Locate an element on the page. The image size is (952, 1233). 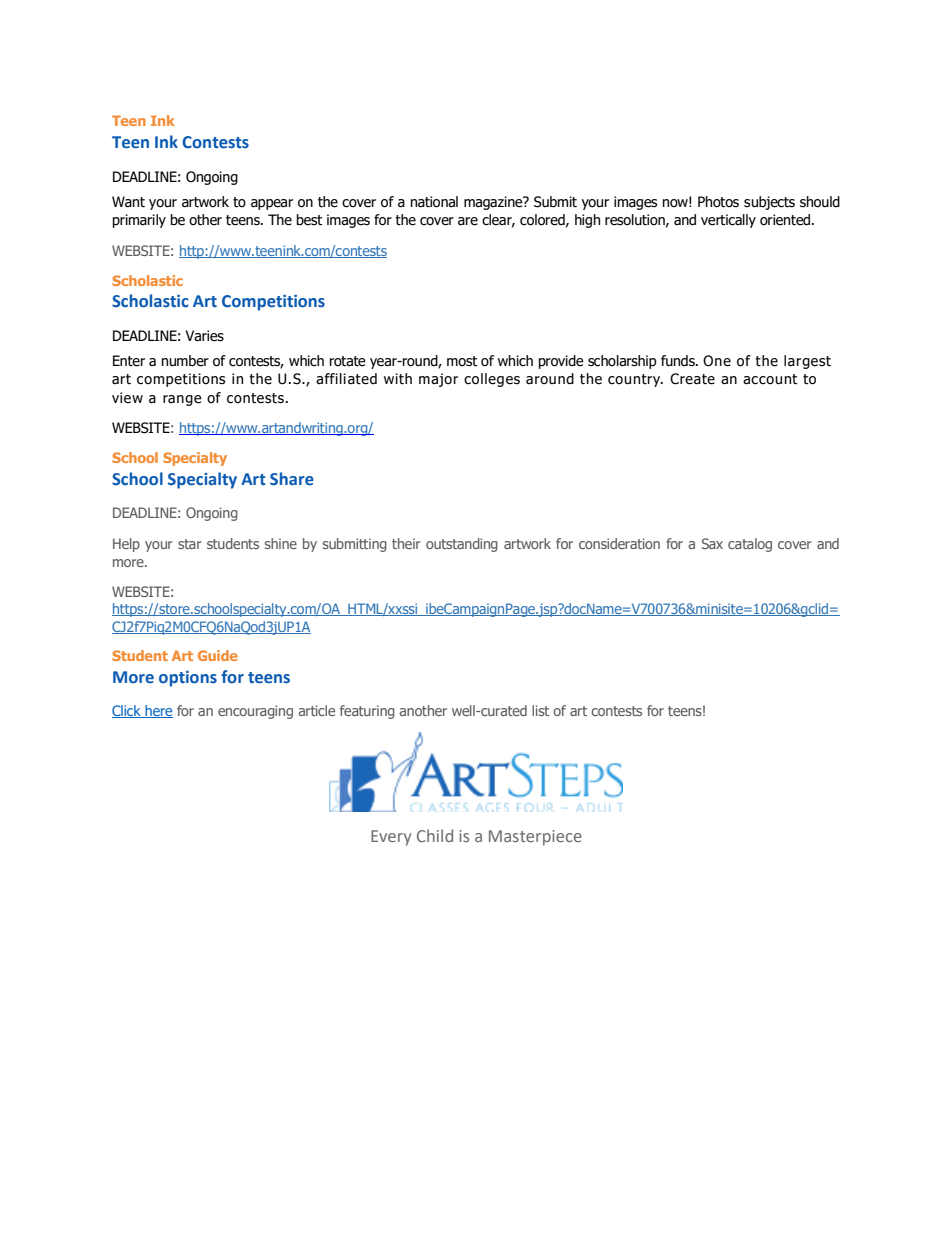
Child is located at coordinates (435, 835).
